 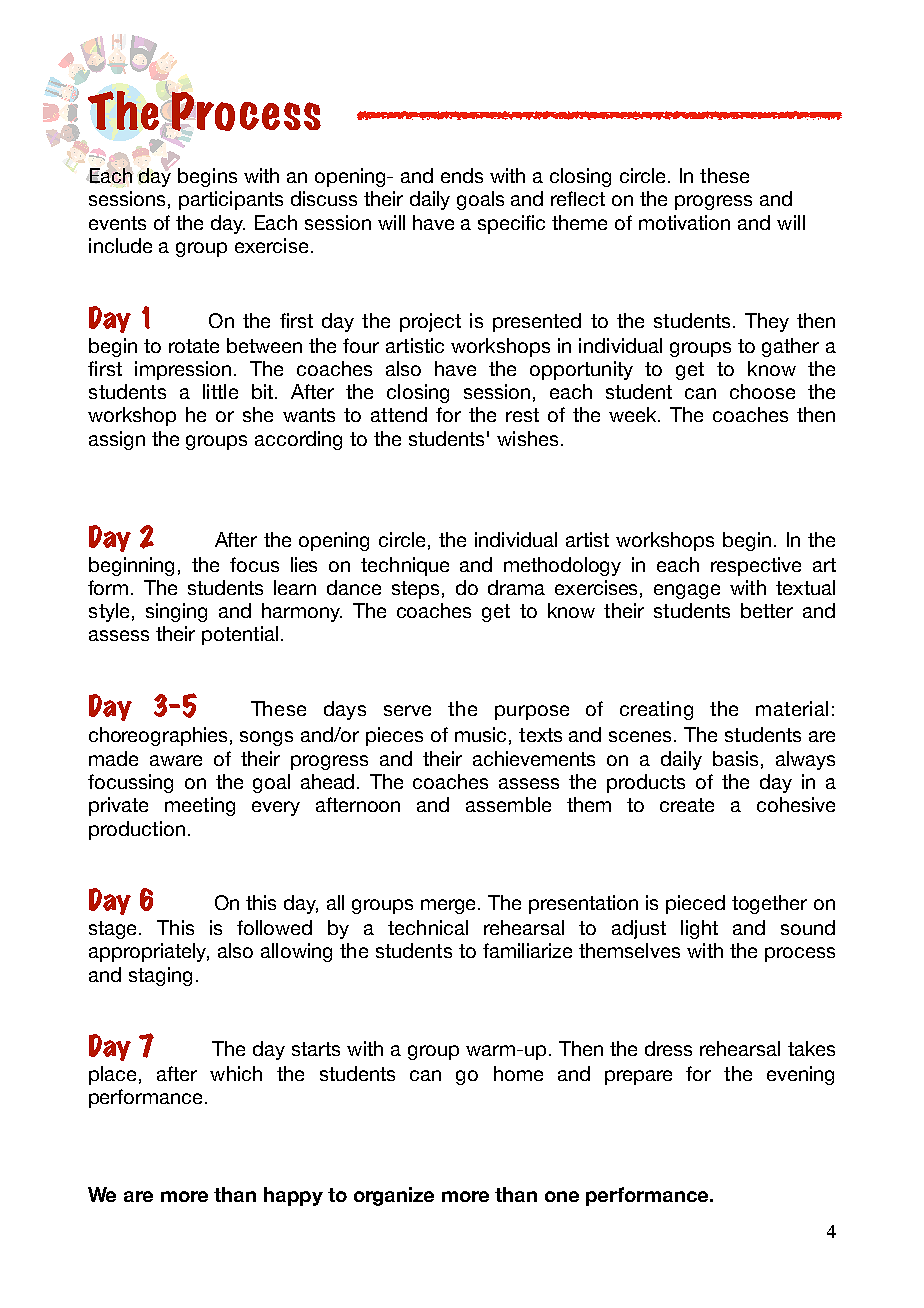 I want to click on participants, so click(x=231, y=200).
